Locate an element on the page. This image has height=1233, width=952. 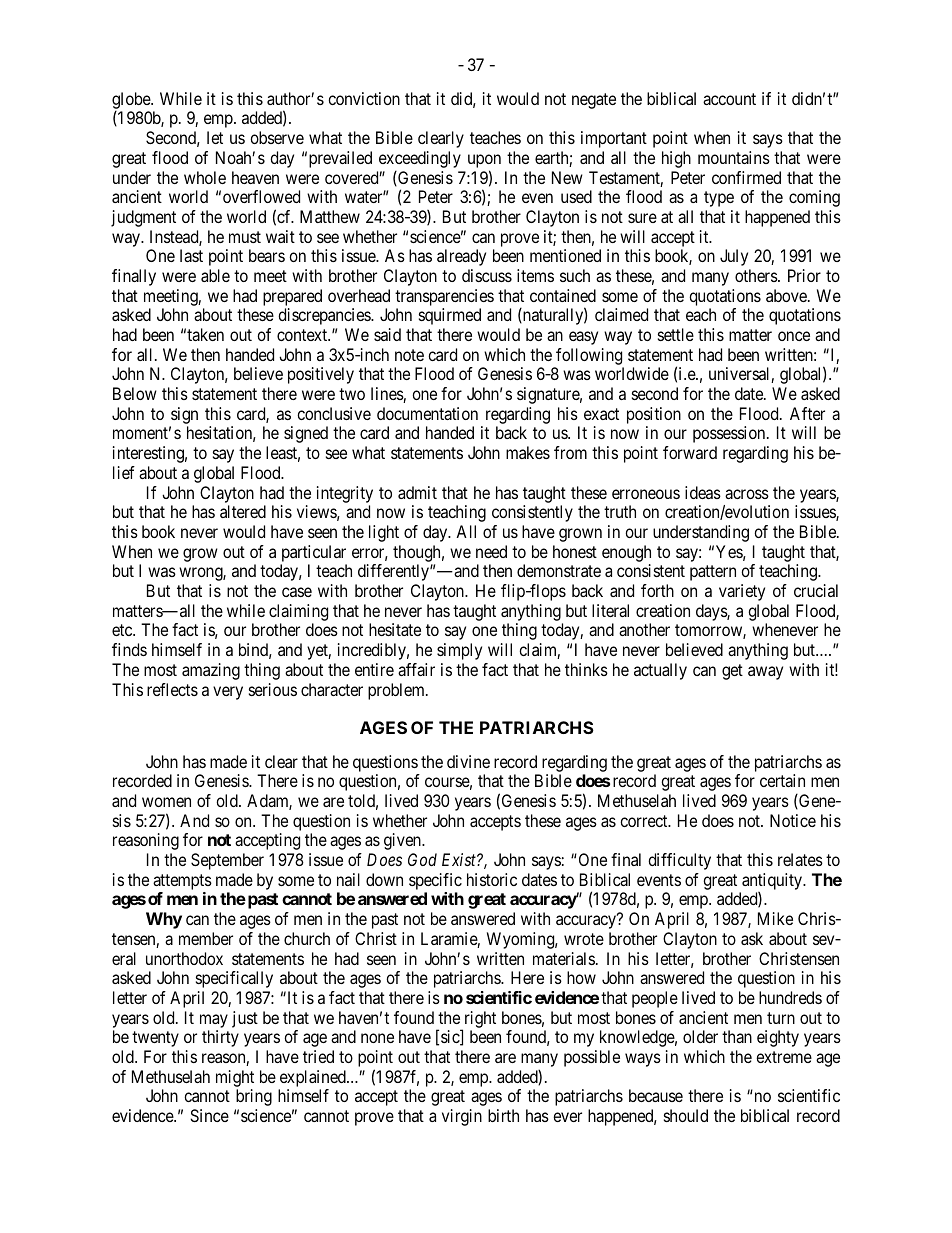
simply is located at coordinates (459, 651).
